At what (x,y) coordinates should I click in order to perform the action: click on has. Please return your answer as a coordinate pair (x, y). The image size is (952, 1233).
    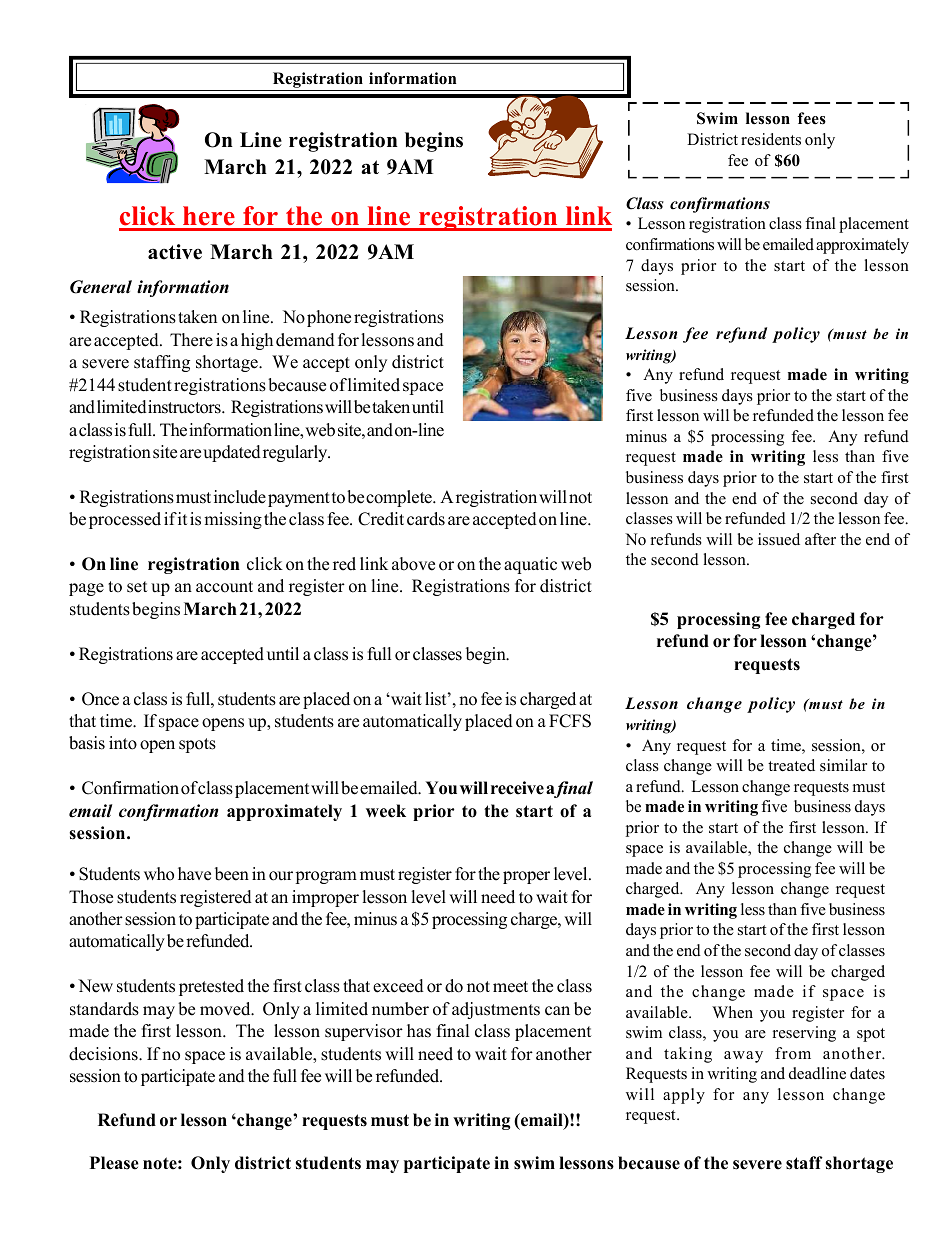
    Looking at the image, I should click on (419, 1031).
